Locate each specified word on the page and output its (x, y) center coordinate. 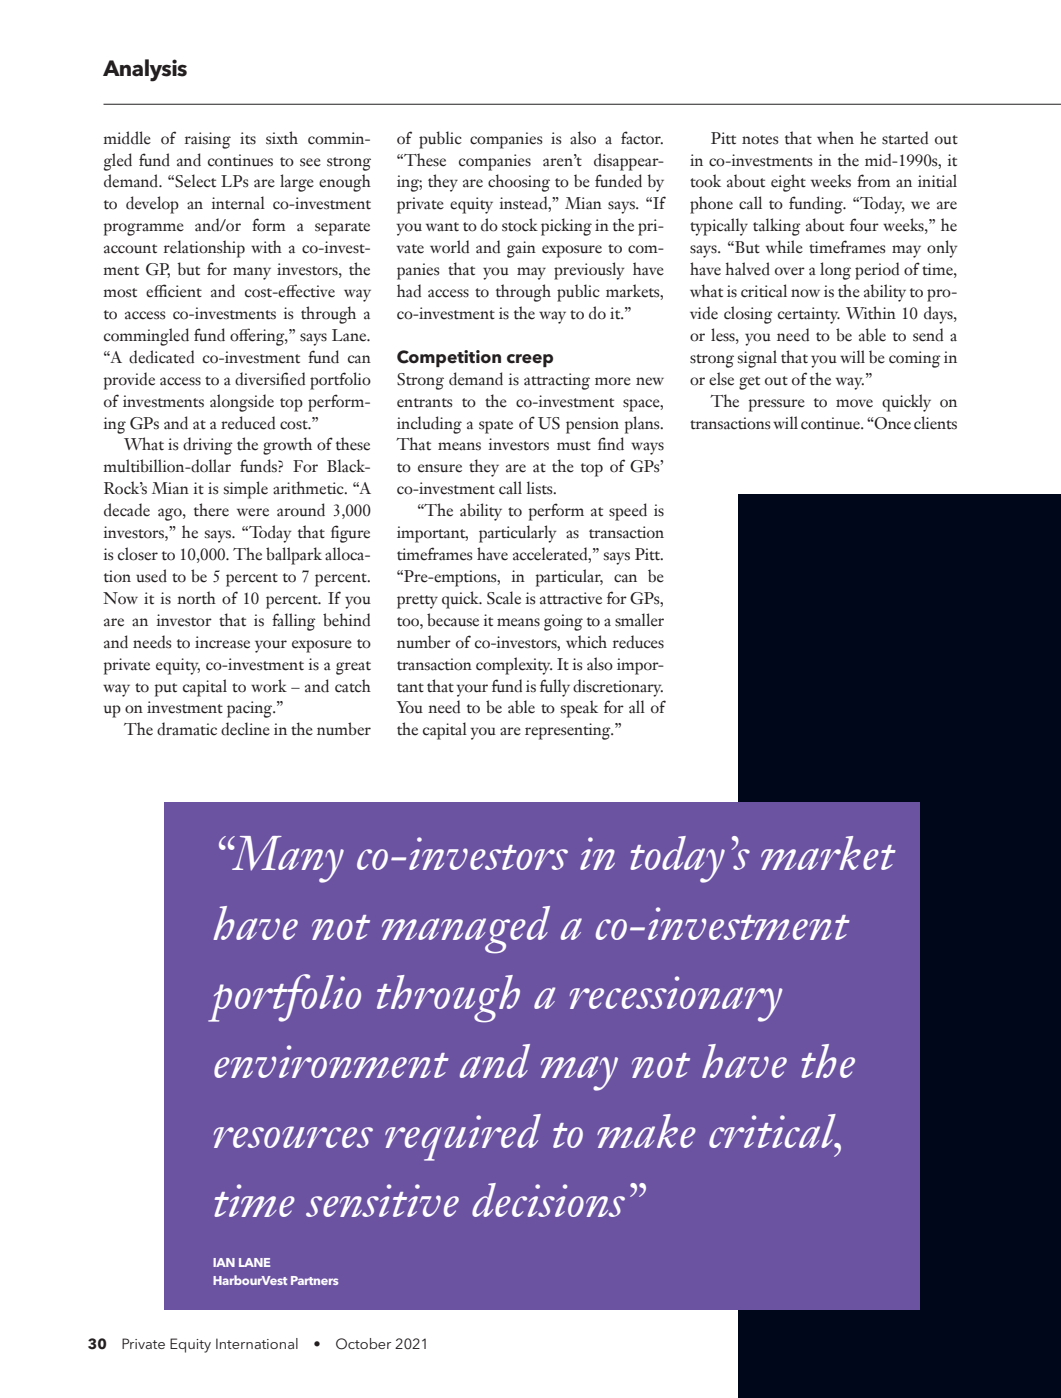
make (646, 1131)
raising (208, 140)
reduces (638, 642)
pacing (251, 709)
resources (293, 1137)
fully (555, 688)
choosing (519, 183)
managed (466, 930)
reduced (248, 423)
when (835, 138)
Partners (314, 1280)
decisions (548, 1200)
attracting (557, 381)
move (854, 403)
